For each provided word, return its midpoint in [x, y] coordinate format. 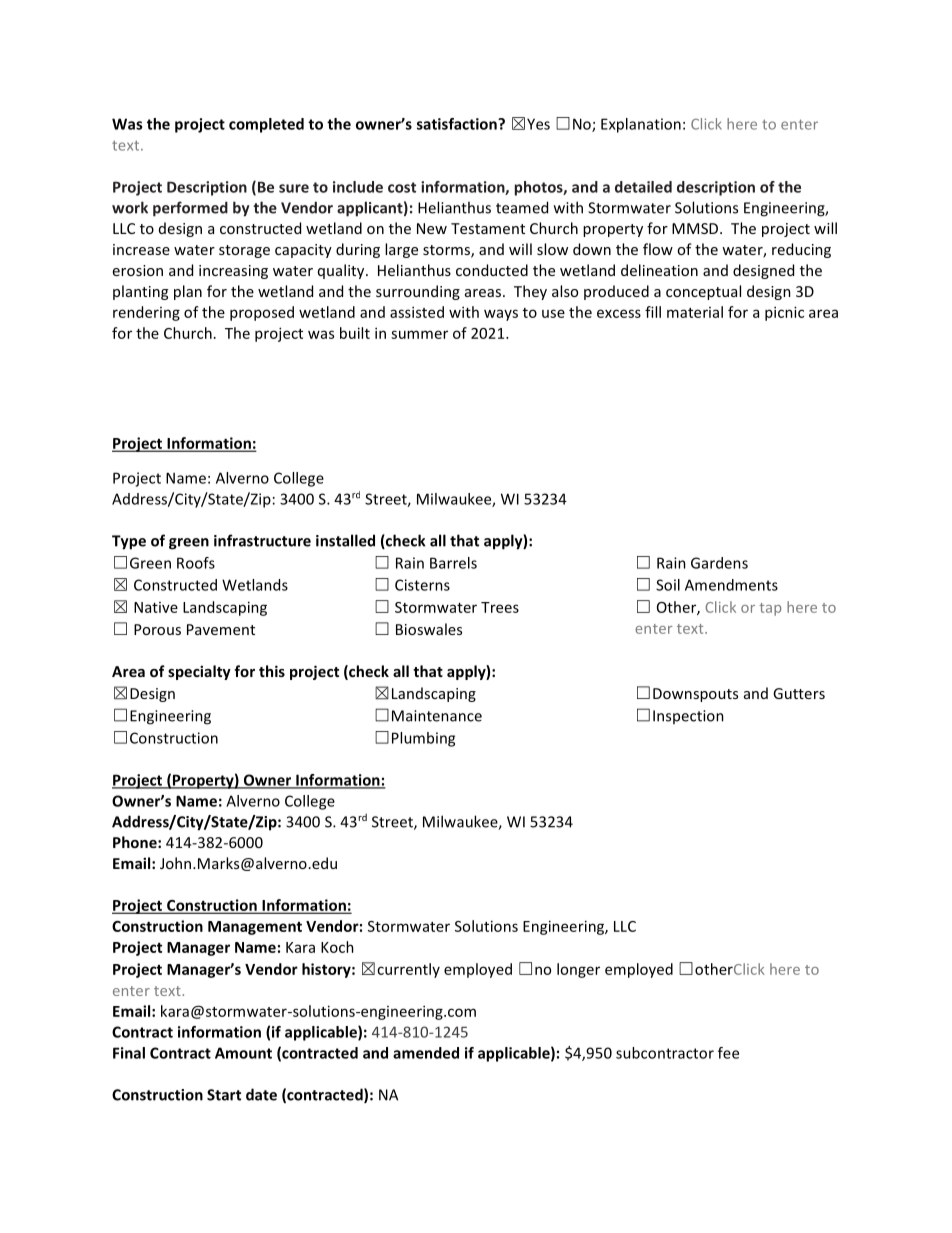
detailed [643, 187]
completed [266, 125]
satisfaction [458, 124]
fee [728, 1053]
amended [426, 1053]
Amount [243, 1053]
